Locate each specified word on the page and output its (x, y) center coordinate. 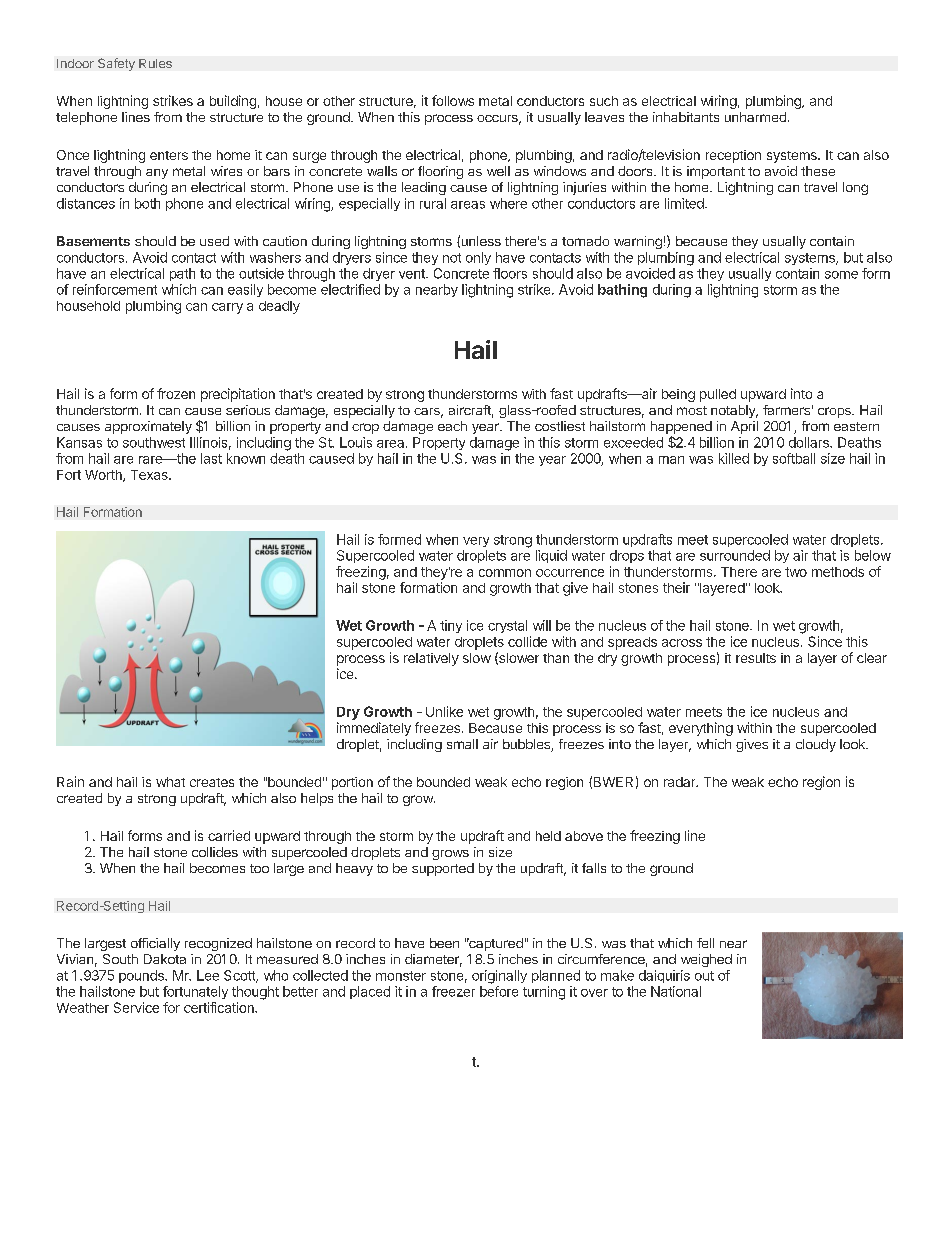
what (170, 782)
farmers (786, 410)
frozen (176, 393)
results (756, 658)
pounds (142, 976)
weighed (706, 960)
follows (453, 100)
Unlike (444, 711)
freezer (453, 991)
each (452, 426)
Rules (155, 63)
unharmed (755, 117)
